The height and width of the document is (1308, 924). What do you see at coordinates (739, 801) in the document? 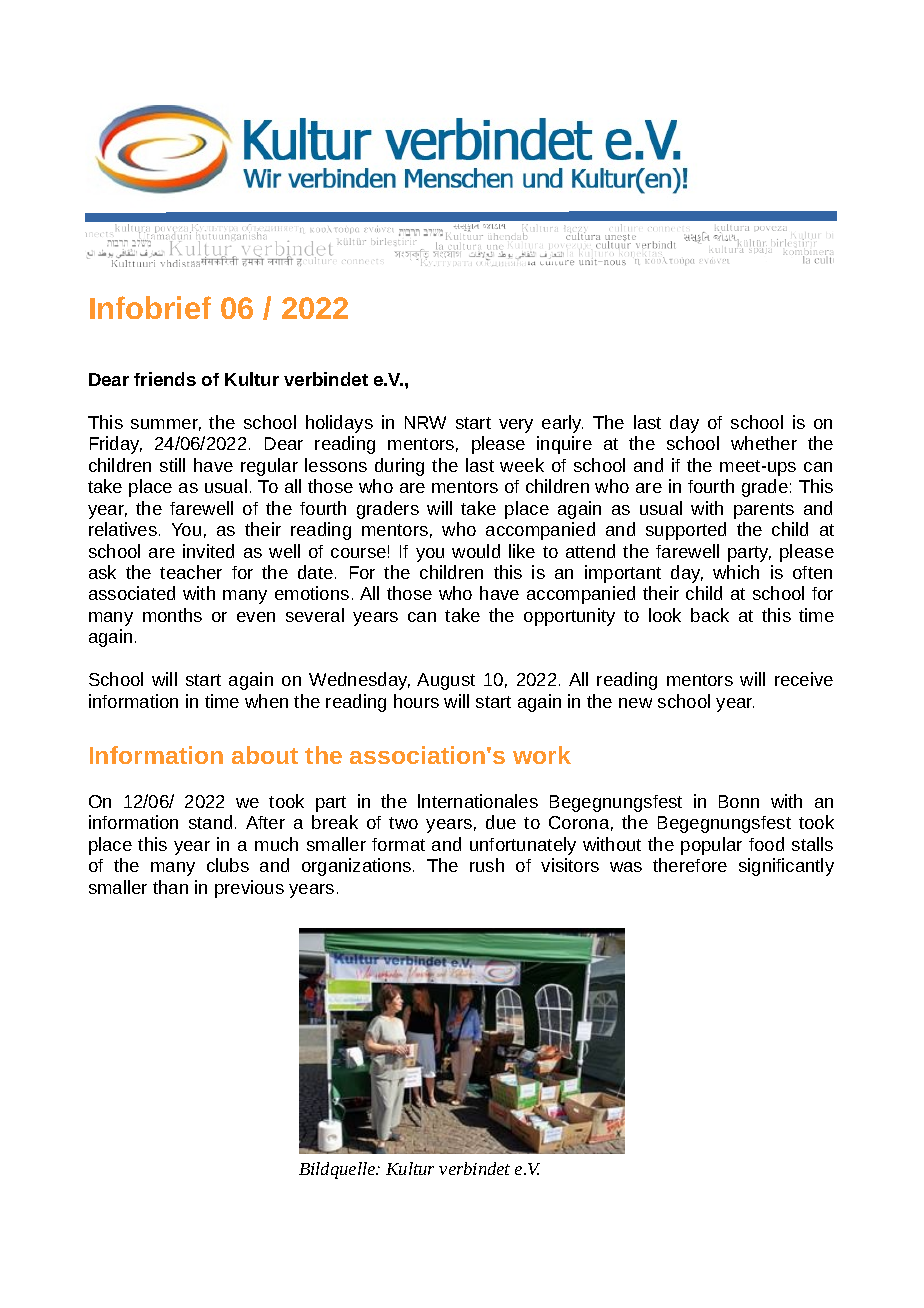
I see `Bonn` at bounding box center [739, 801].
